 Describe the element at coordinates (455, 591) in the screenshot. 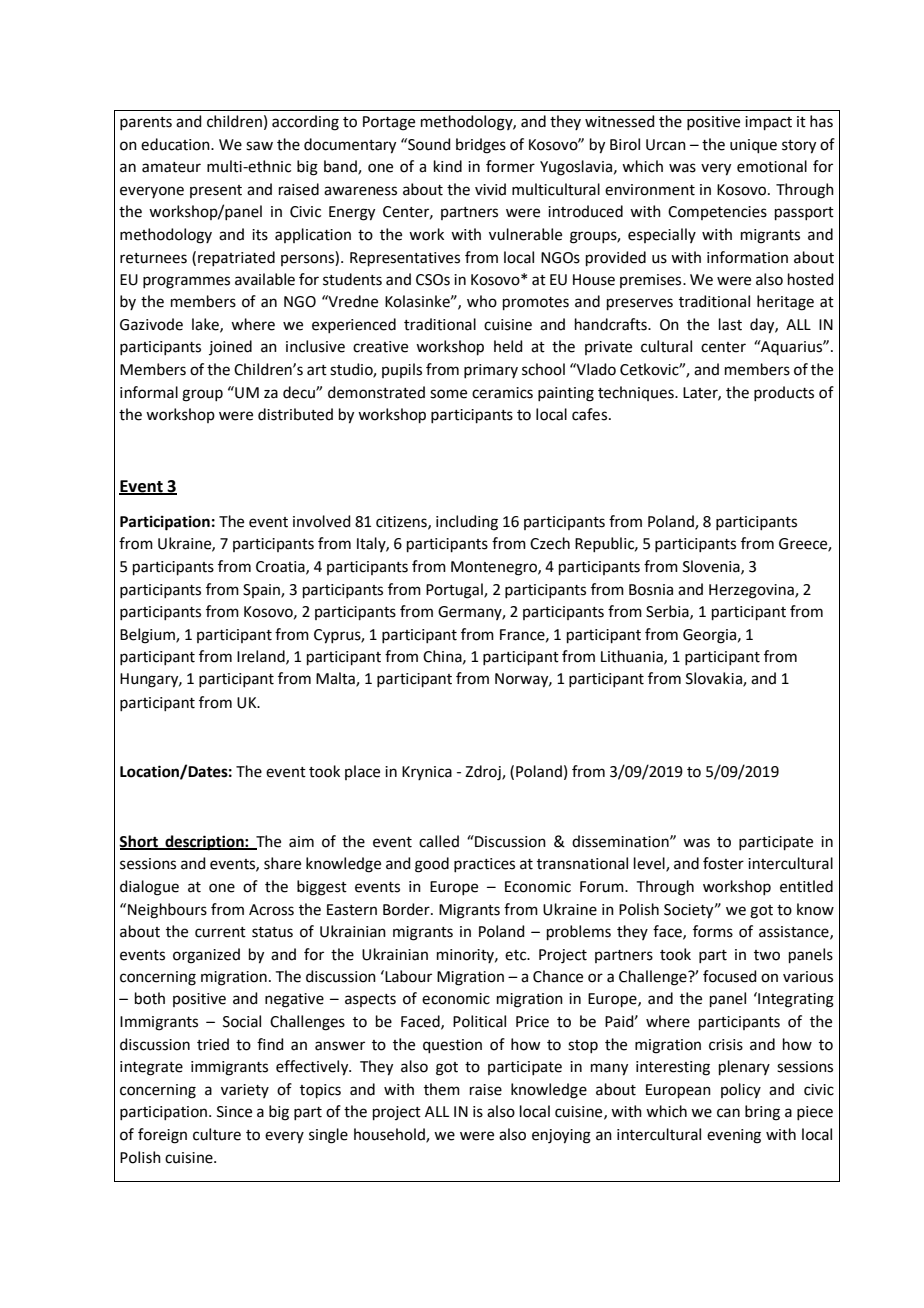

I see `Portugal` at that location.
